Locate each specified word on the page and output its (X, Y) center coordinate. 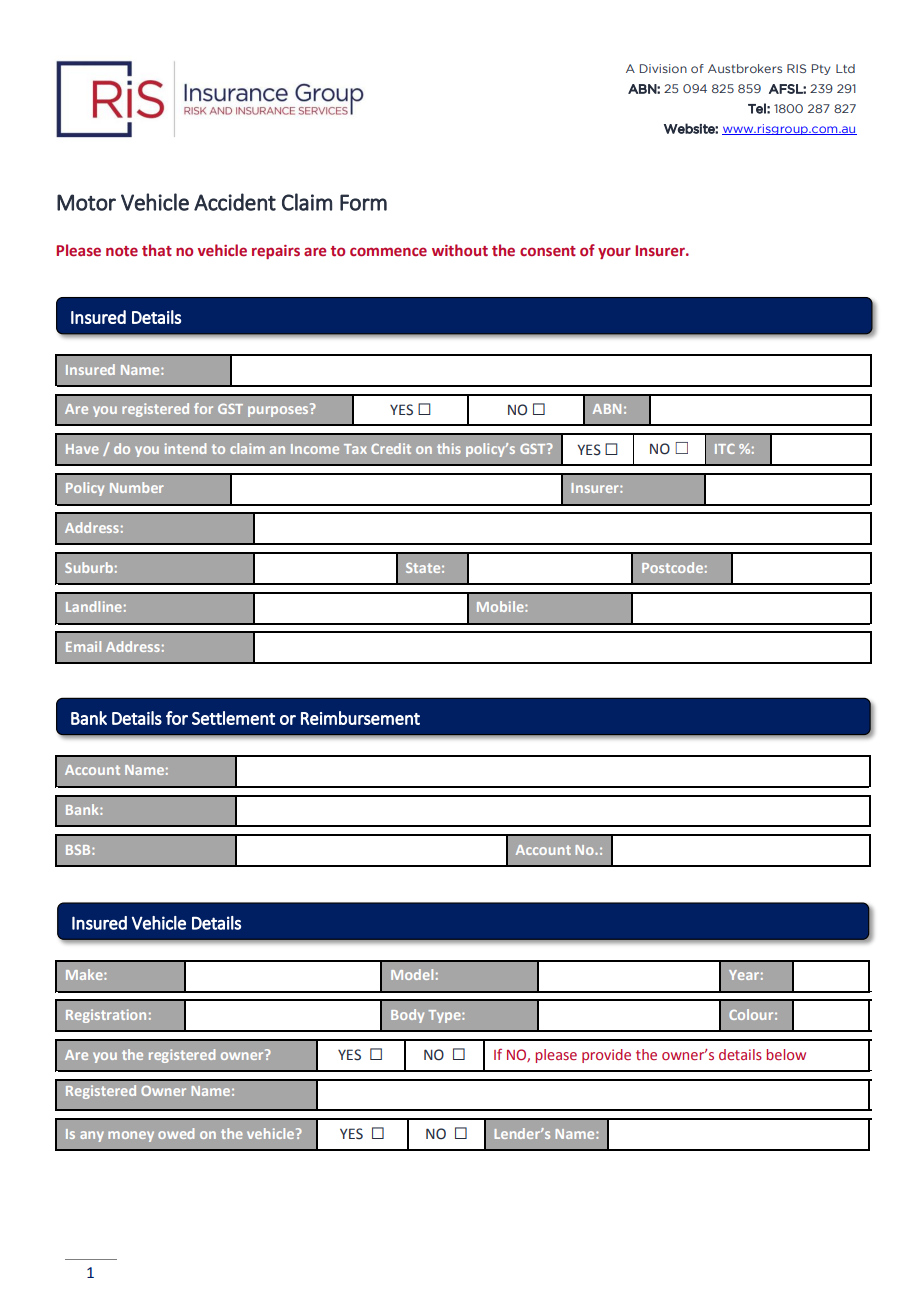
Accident (235, 202)
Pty (821, 69)
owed (176, 1133)
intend (185, 448)
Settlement (233, 718)
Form (363, 202)
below (786, 1054)
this (449, 448)
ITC (725, 449)
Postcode (672, 567)
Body (407, 1016)
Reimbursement (360, 718)
